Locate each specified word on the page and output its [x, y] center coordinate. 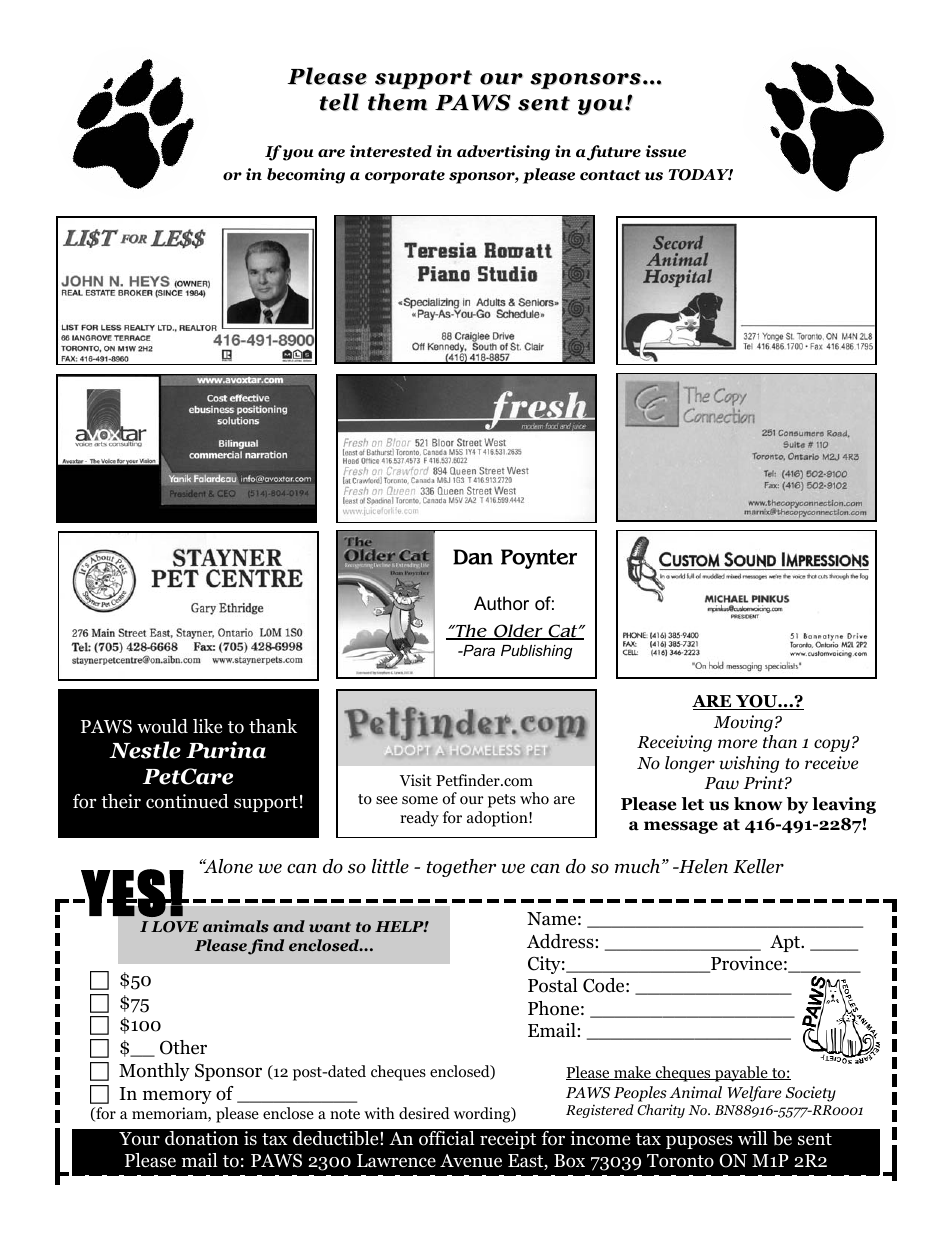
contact [610, 175]
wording [483, 1115]
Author [501, 603]
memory [177, 1097]
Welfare [754, 1094]
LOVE [175, 927]
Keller [758, 866]
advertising [503, 153]
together [461, 868]
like [207, 726]
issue [665, 151]
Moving [743, 723]
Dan [473, 557]
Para [478, 650]
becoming [306, 176]
